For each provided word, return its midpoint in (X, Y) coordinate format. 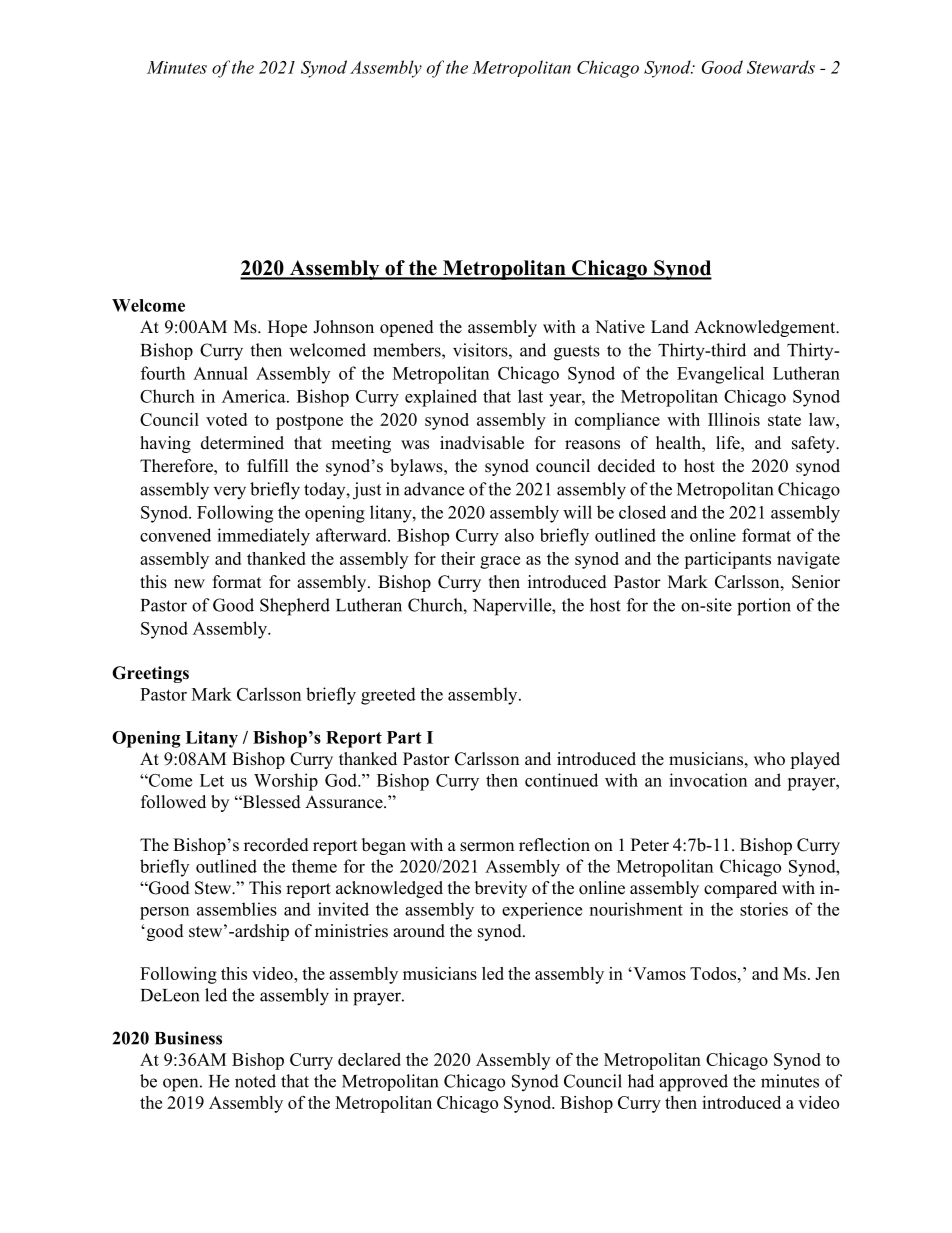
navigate (808, 560)
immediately (263, 537)
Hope (287, 328)
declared (369, 1059)
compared (740, 889)
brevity (501, 889)
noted (255, 1081)
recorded (276, 845)
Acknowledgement (766, 328)
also (519, 535)
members (408, 350)
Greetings (150, 674)
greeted (388, 696)
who (769, 759)
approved (693, 1083)
